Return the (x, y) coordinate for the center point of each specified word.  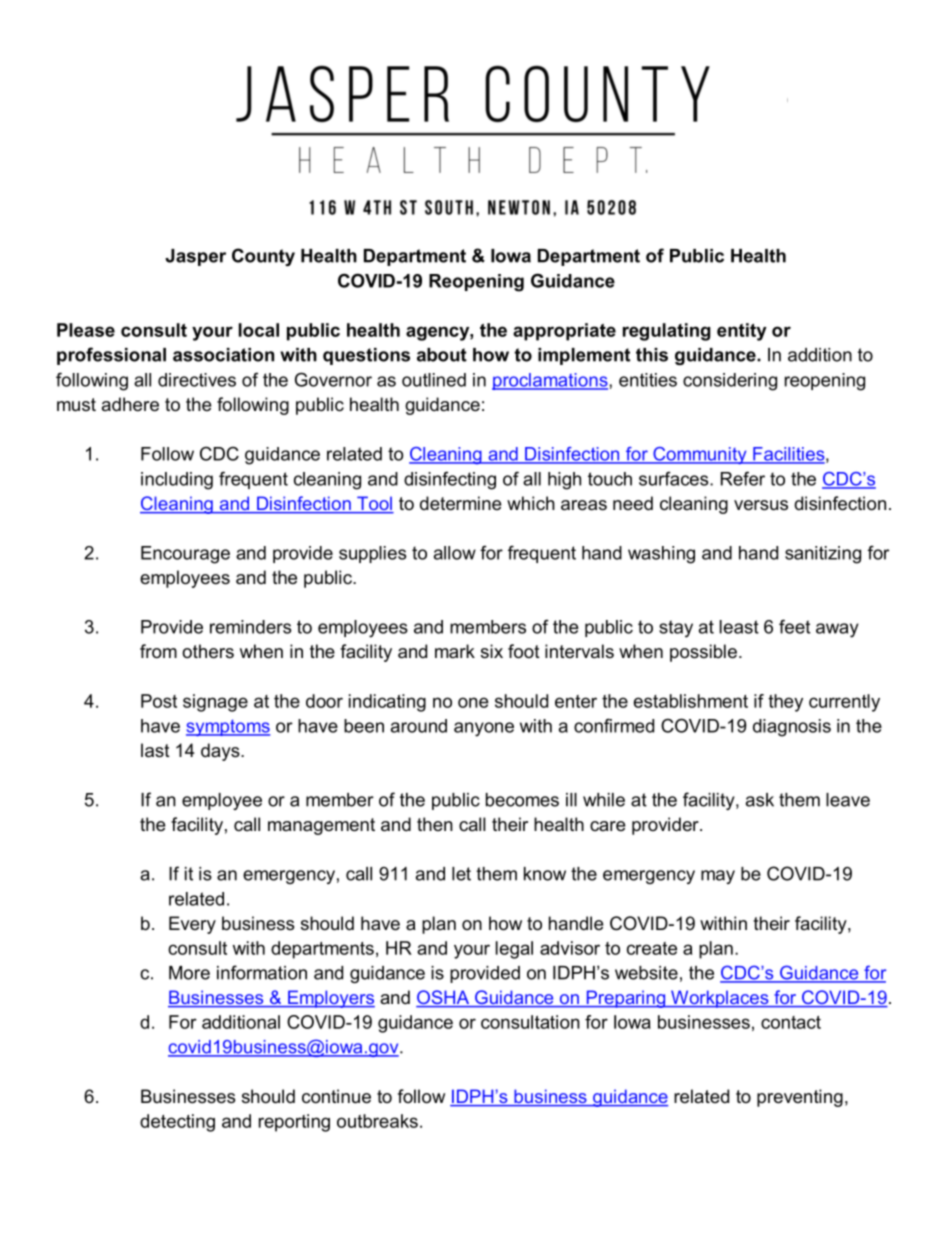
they (785, 703)
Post (159, 701)
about (442, 355)
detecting (177, 1123)
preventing (800, 1098)
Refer (743, 478)
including (177, 481)
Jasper (195, 257)
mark (455, 651)
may (718, 877)
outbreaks (377, 1121)
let (461, 874)
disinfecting (450, 480)
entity (742, 332)
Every (192, 925)
